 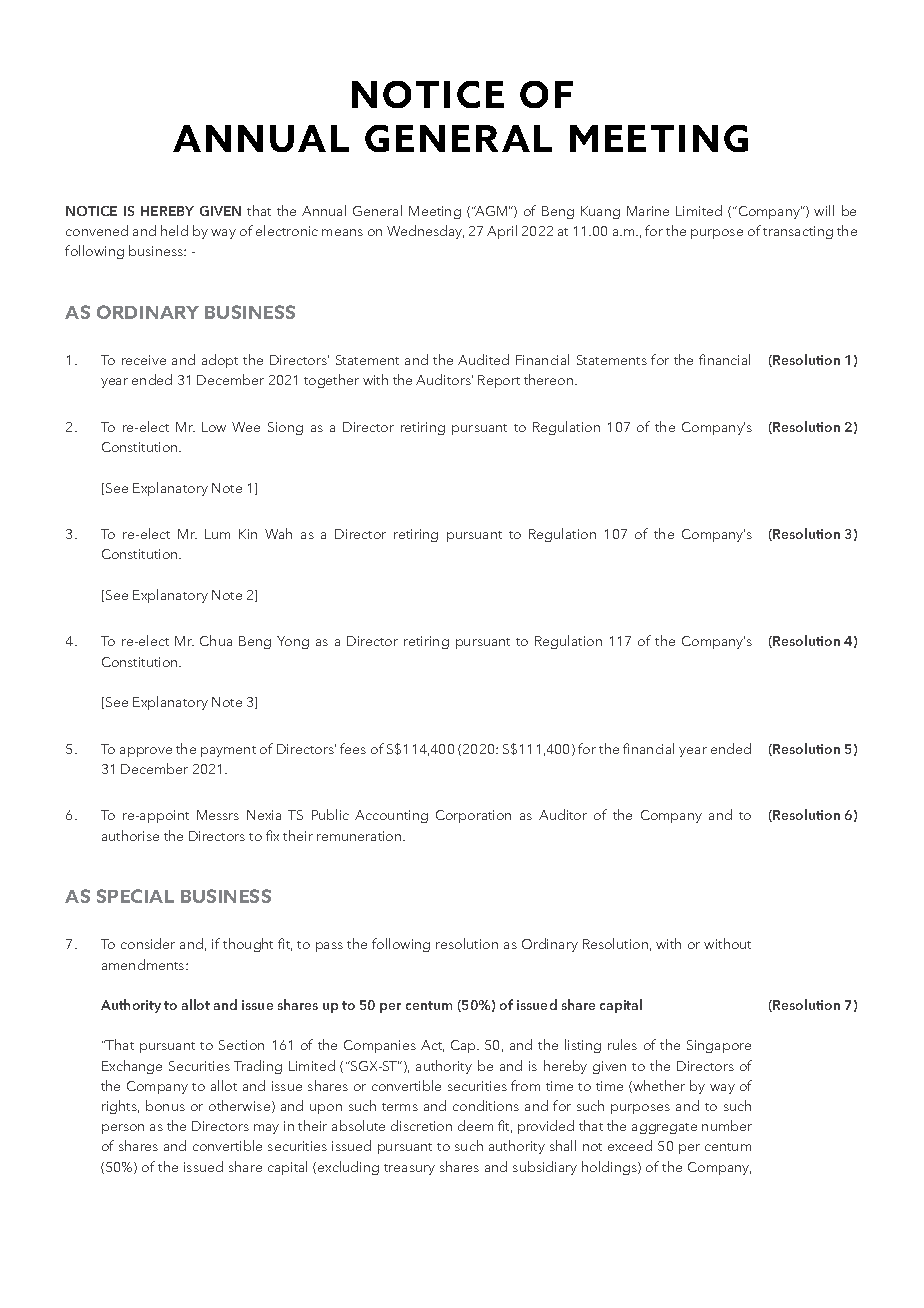 What do you see at coordinates (165, 1105) in the page?
I see `bonus` at bounding box center [165, 1105].
